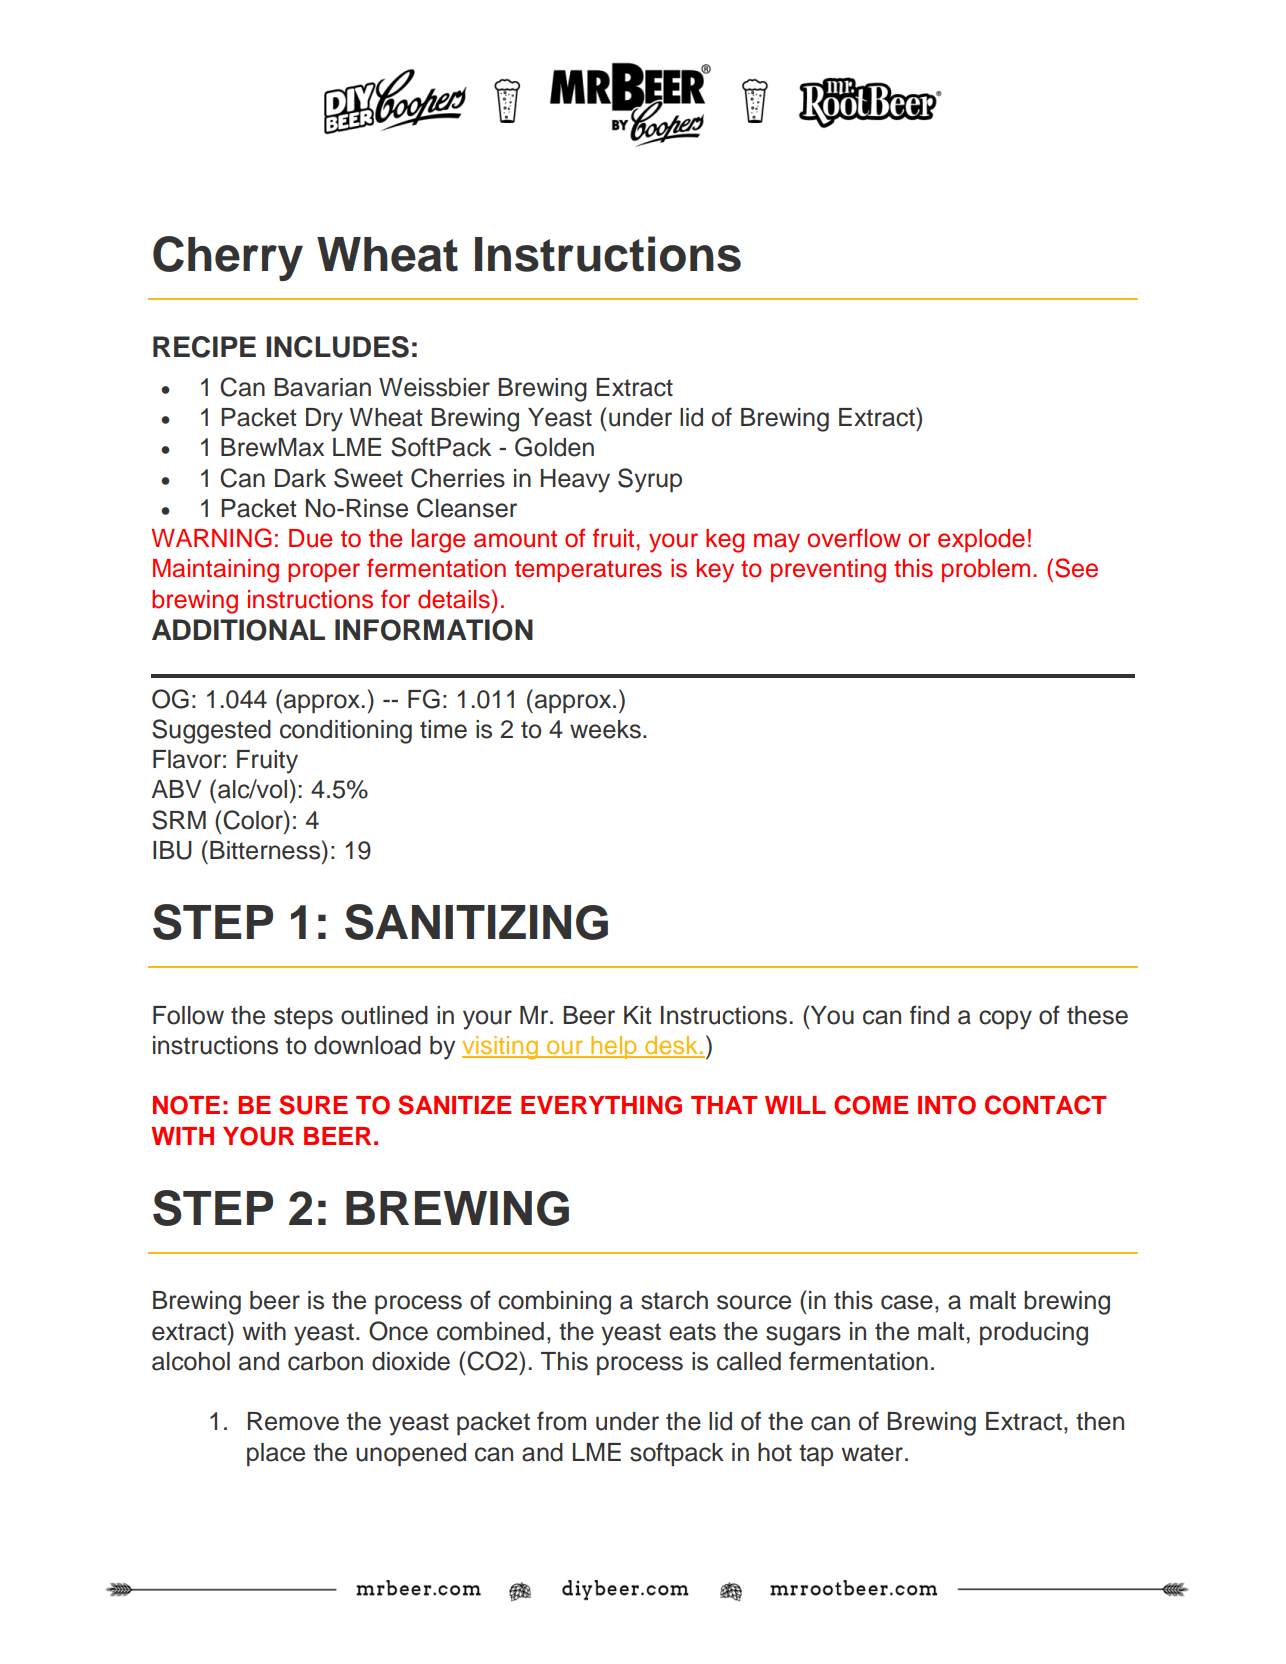 The width and height of the screenshot is (1286, 1664). What do you see at coordinates (476, 922) in the screenshot?
I see `SANITIZING` at bounding box center [476, 922].
